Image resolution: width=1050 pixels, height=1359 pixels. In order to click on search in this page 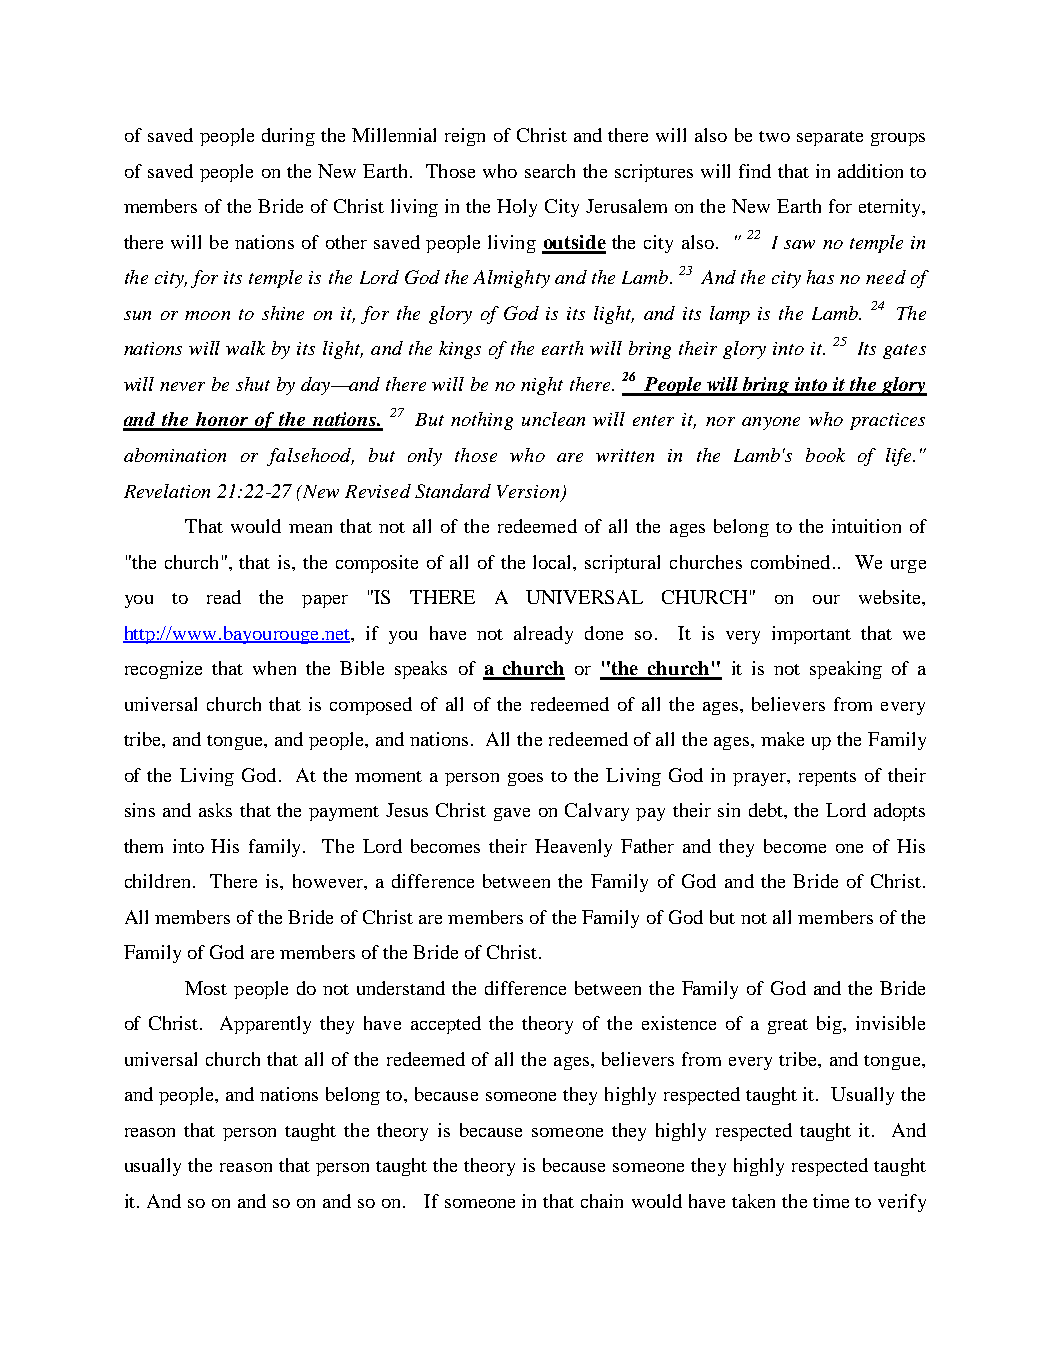, I will do `click(550, 171)`.
